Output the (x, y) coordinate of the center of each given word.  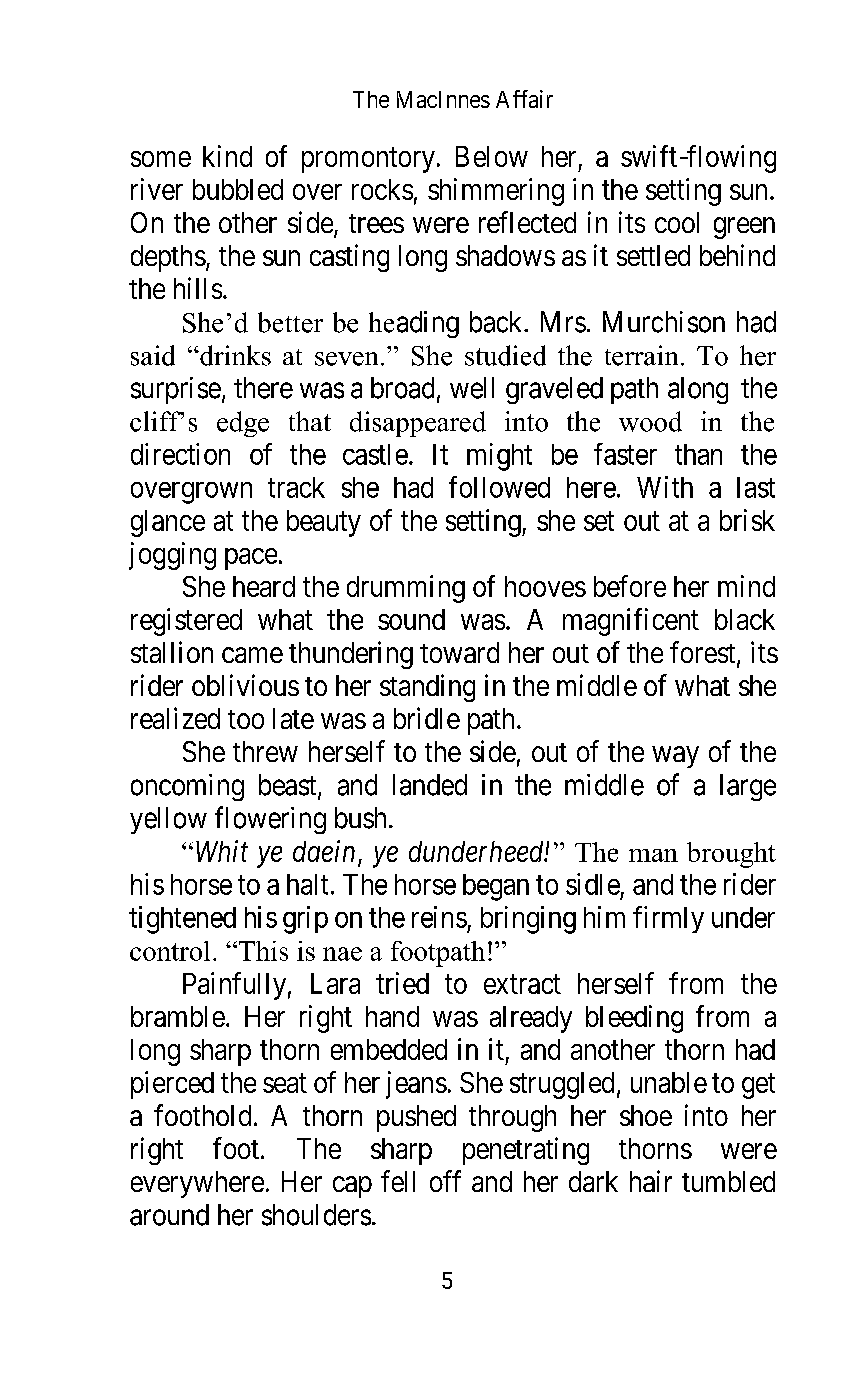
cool (677, 222)
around (169, 1215)
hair (651, 1181)
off (445, 1181)
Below (492, 156)
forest (704, 653)
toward (459, 652)
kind (227, 156)
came (252, 655)
